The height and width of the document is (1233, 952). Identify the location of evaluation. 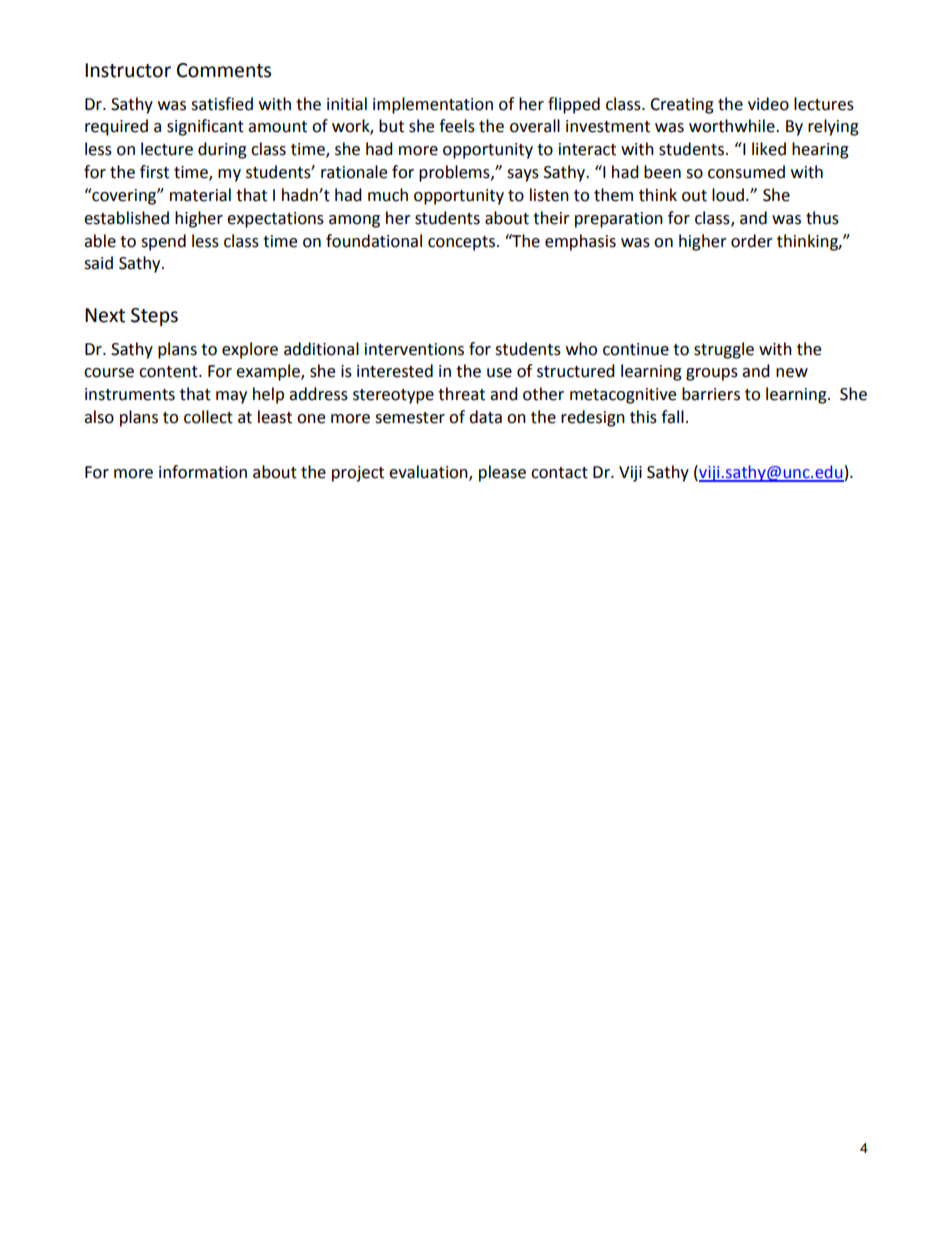
(429, 473).
